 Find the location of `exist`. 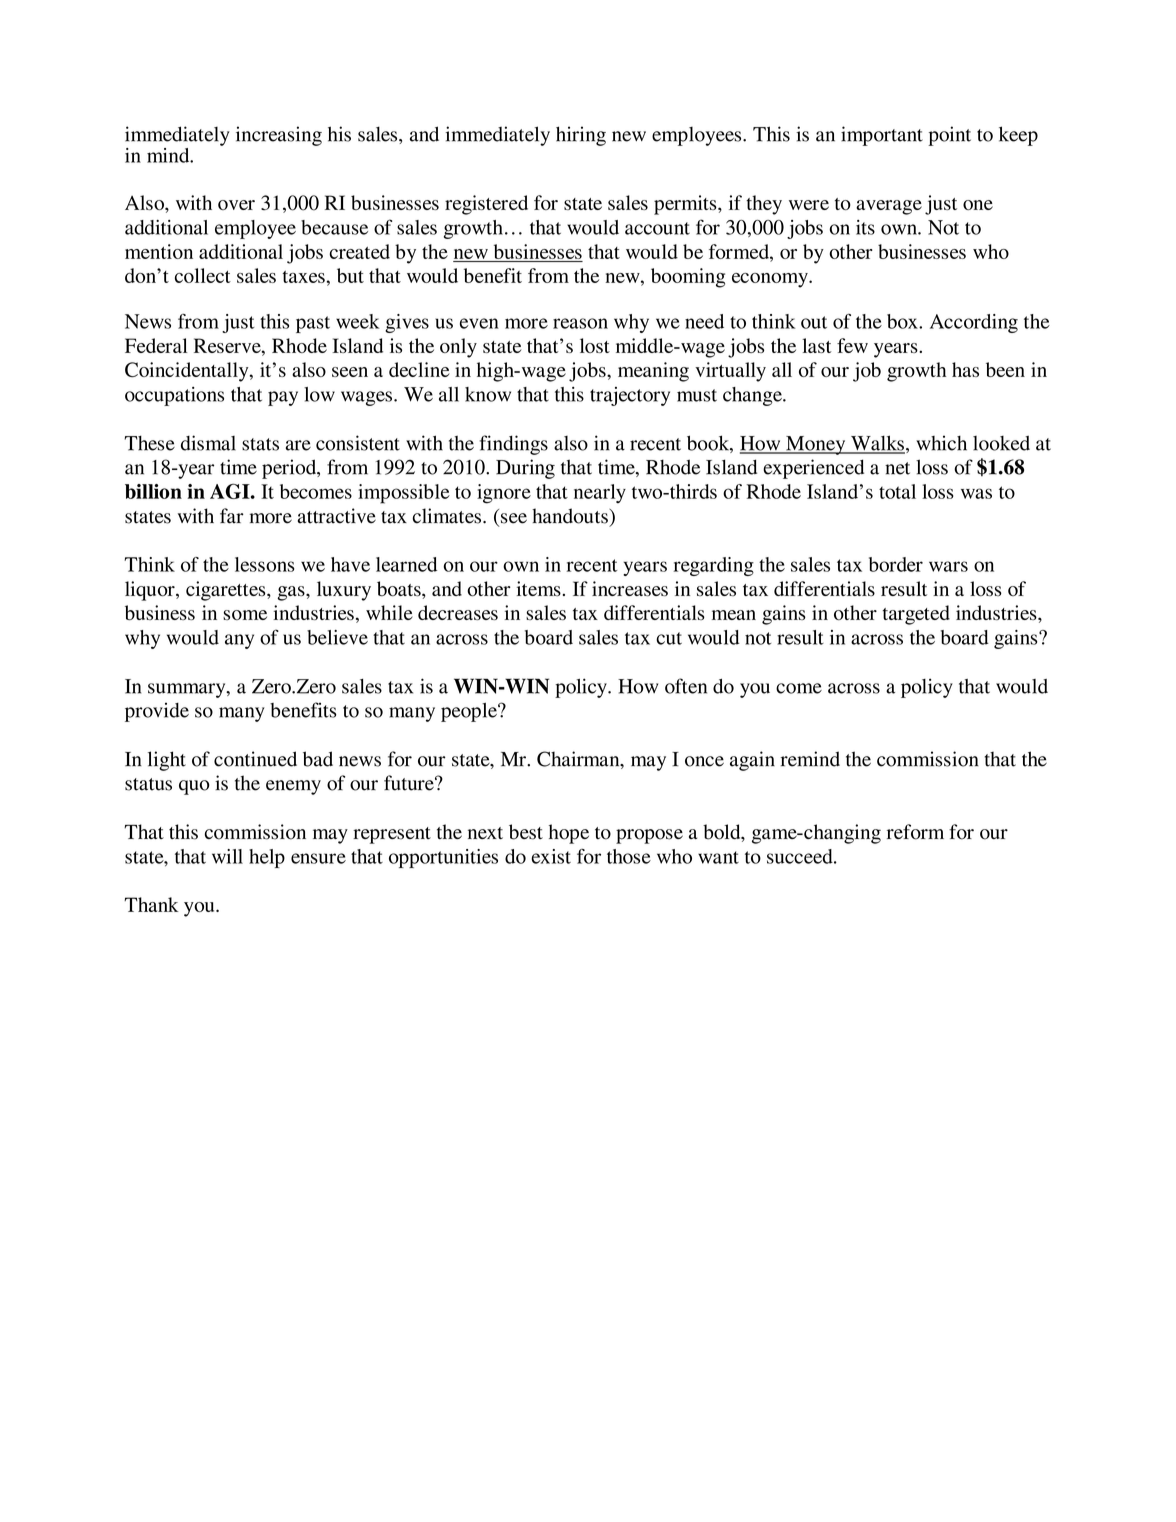

exist is located at coordinates (551, 856).
